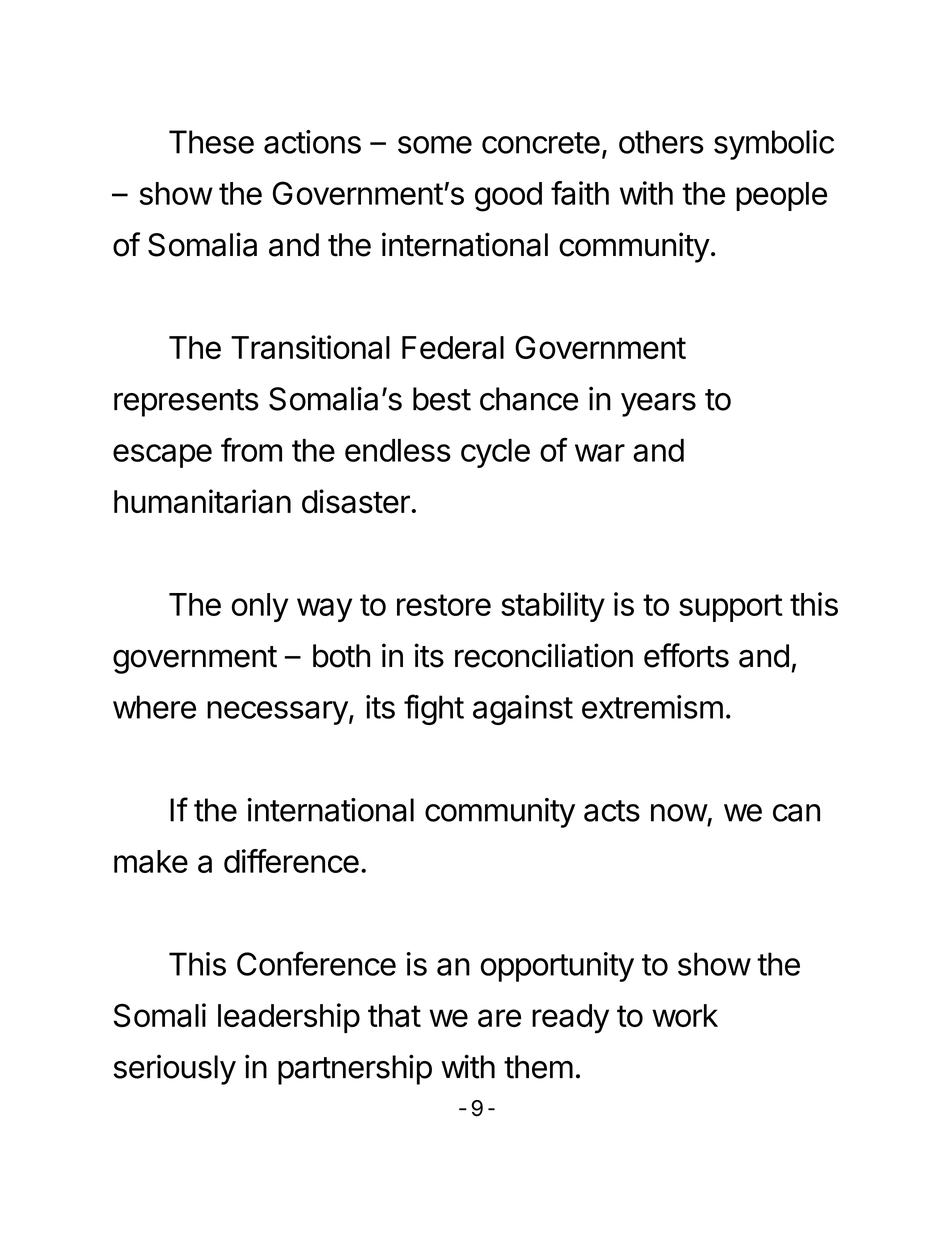 Image resolution: width=952 pixels, height=1233 pixels. I want to click on necessary, so click(277, 713).
